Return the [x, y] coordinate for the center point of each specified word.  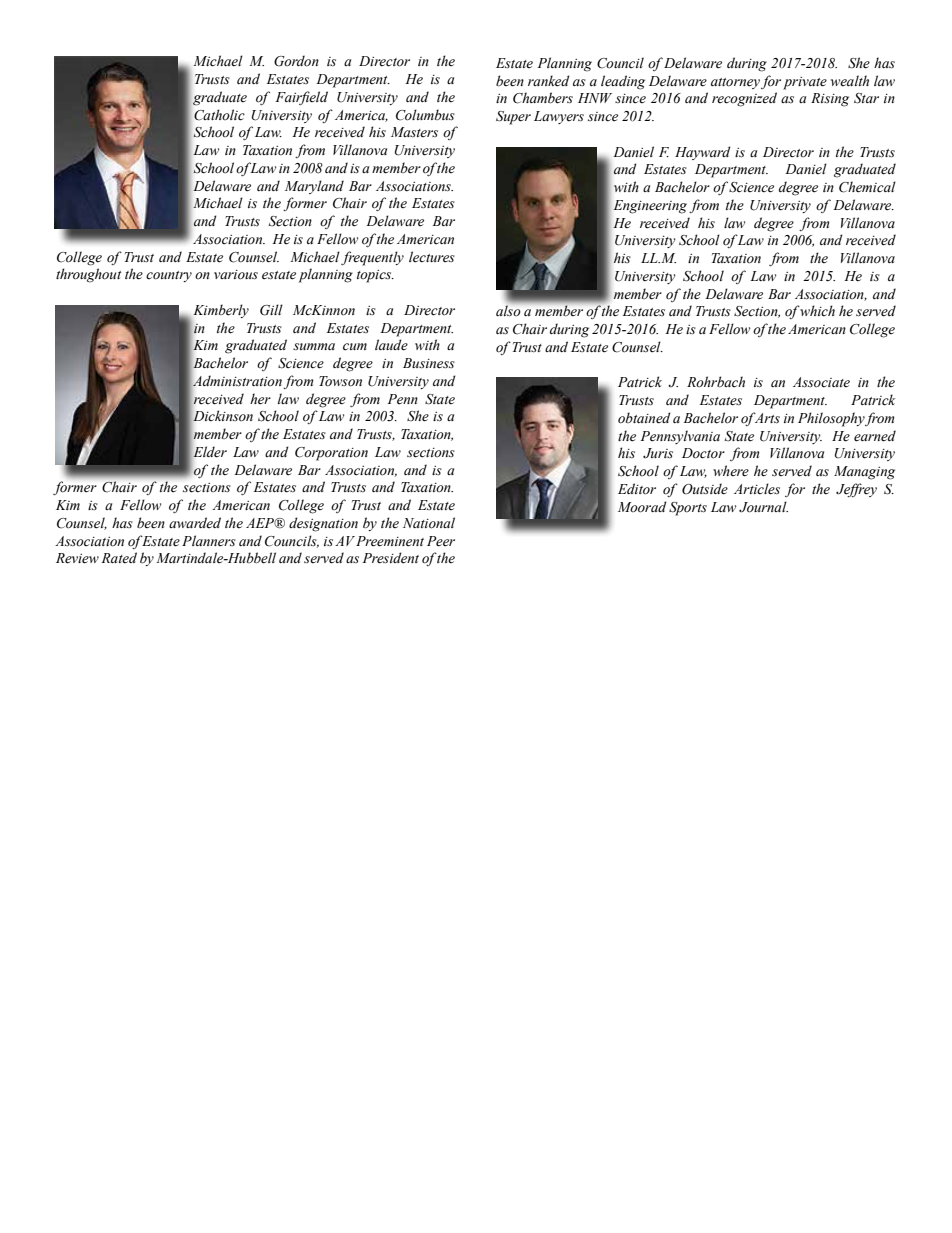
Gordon [296, 61]
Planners [209, 541]
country [169, 276]
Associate [821, 382]
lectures [432, 257]
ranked [549, 81]
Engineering [650, 207]
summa [314, 346]
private [805, 83]
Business [429, 363]
